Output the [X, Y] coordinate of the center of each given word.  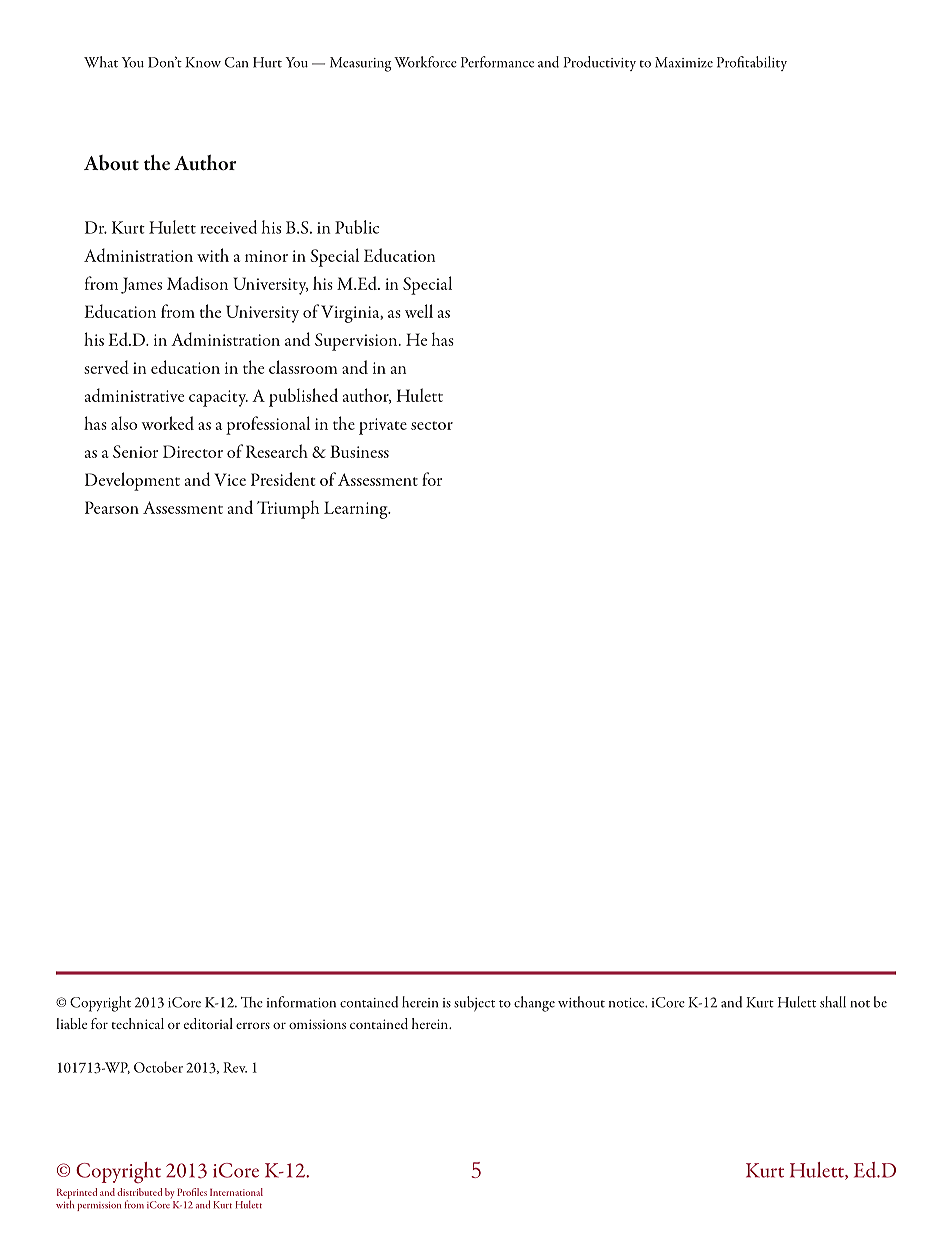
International [236, 1192]
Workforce [425, 62]
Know [203, 62]
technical [138, 1023]
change [534, 1004]
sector [432, 425]
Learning [357, 510]
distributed [139, 1192]
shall [833, 1002]
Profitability [752, 63]
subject [474, 1004]
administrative [134, 395]
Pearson [112, 507]
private [383, 426]
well [419, 311]
